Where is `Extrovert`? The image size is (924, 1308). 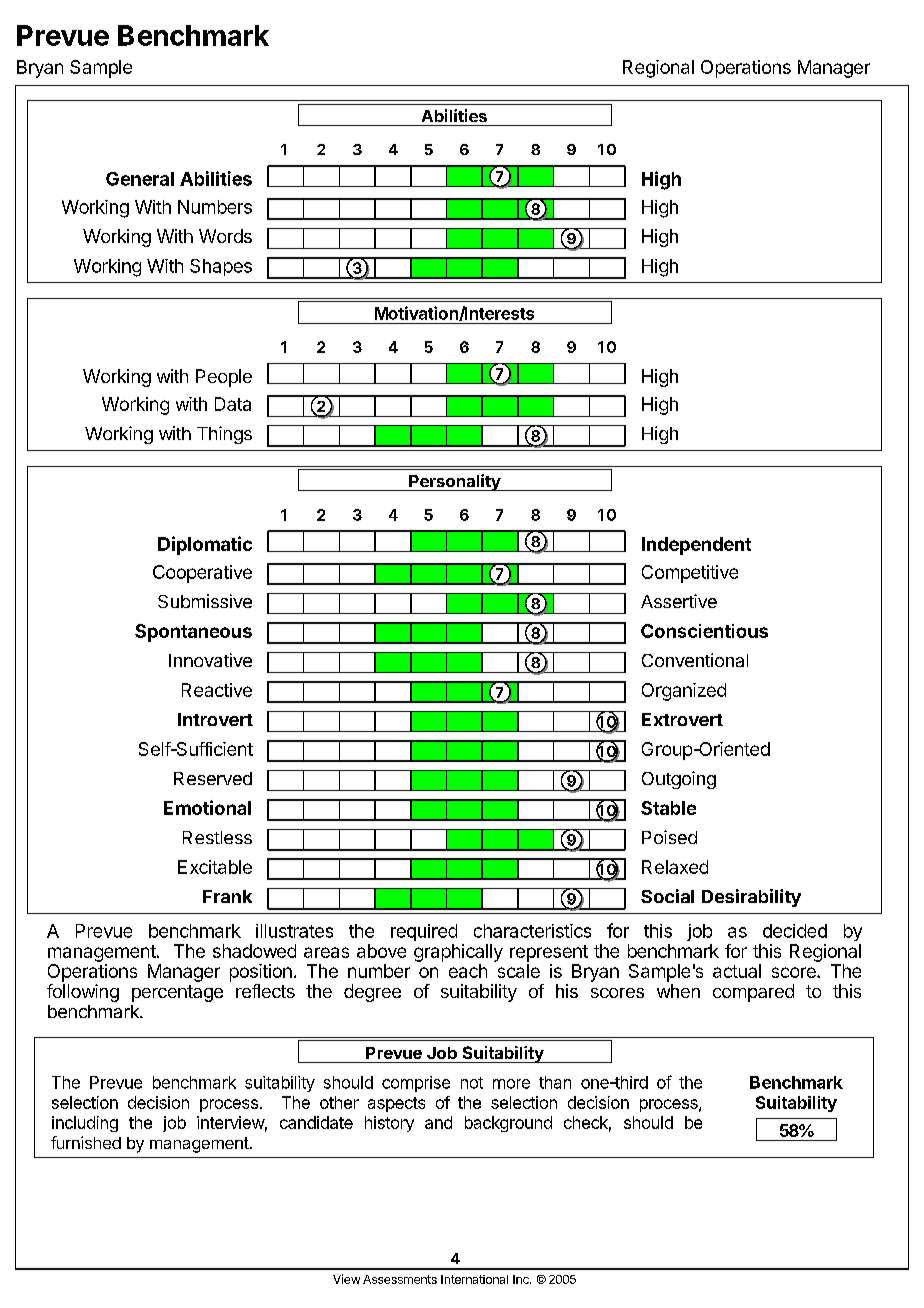
Extrovert is located at coordinates (682, 719).
